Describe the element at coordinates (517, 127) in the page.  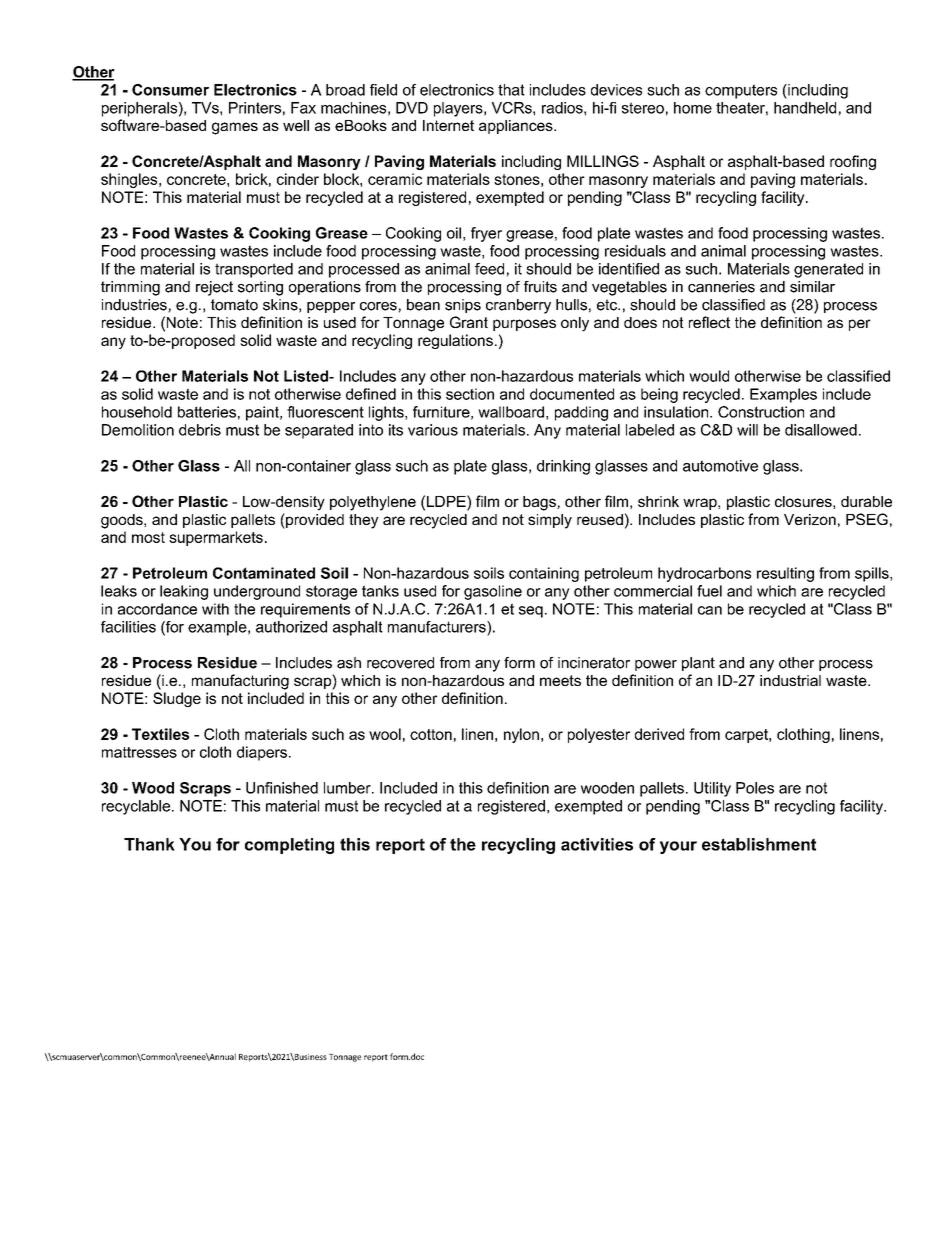
I see `appliances` at that location.
